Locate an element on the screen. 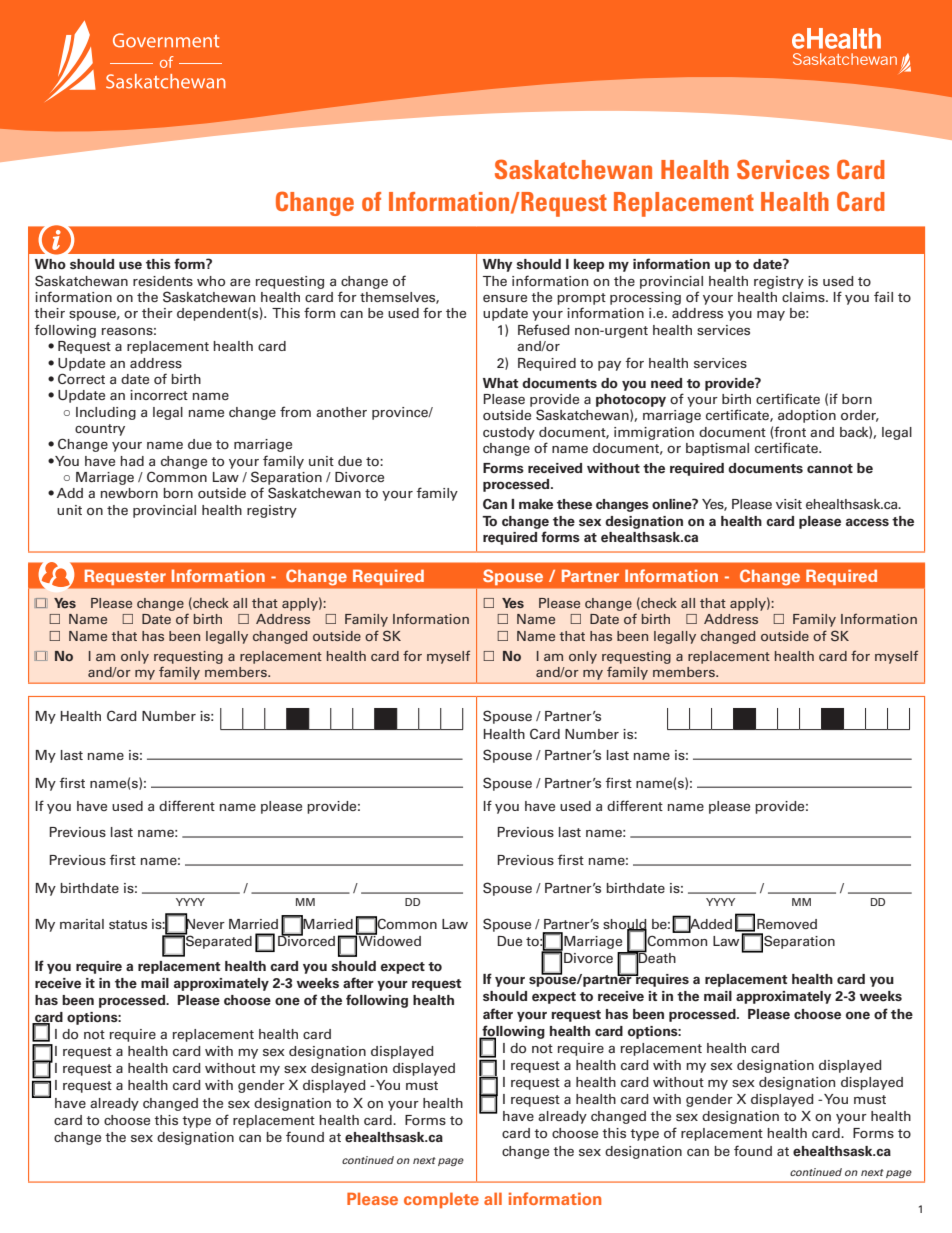 The width and height of the screenshot is (952, 1233). complete is located at coordinates (441, 1200).
